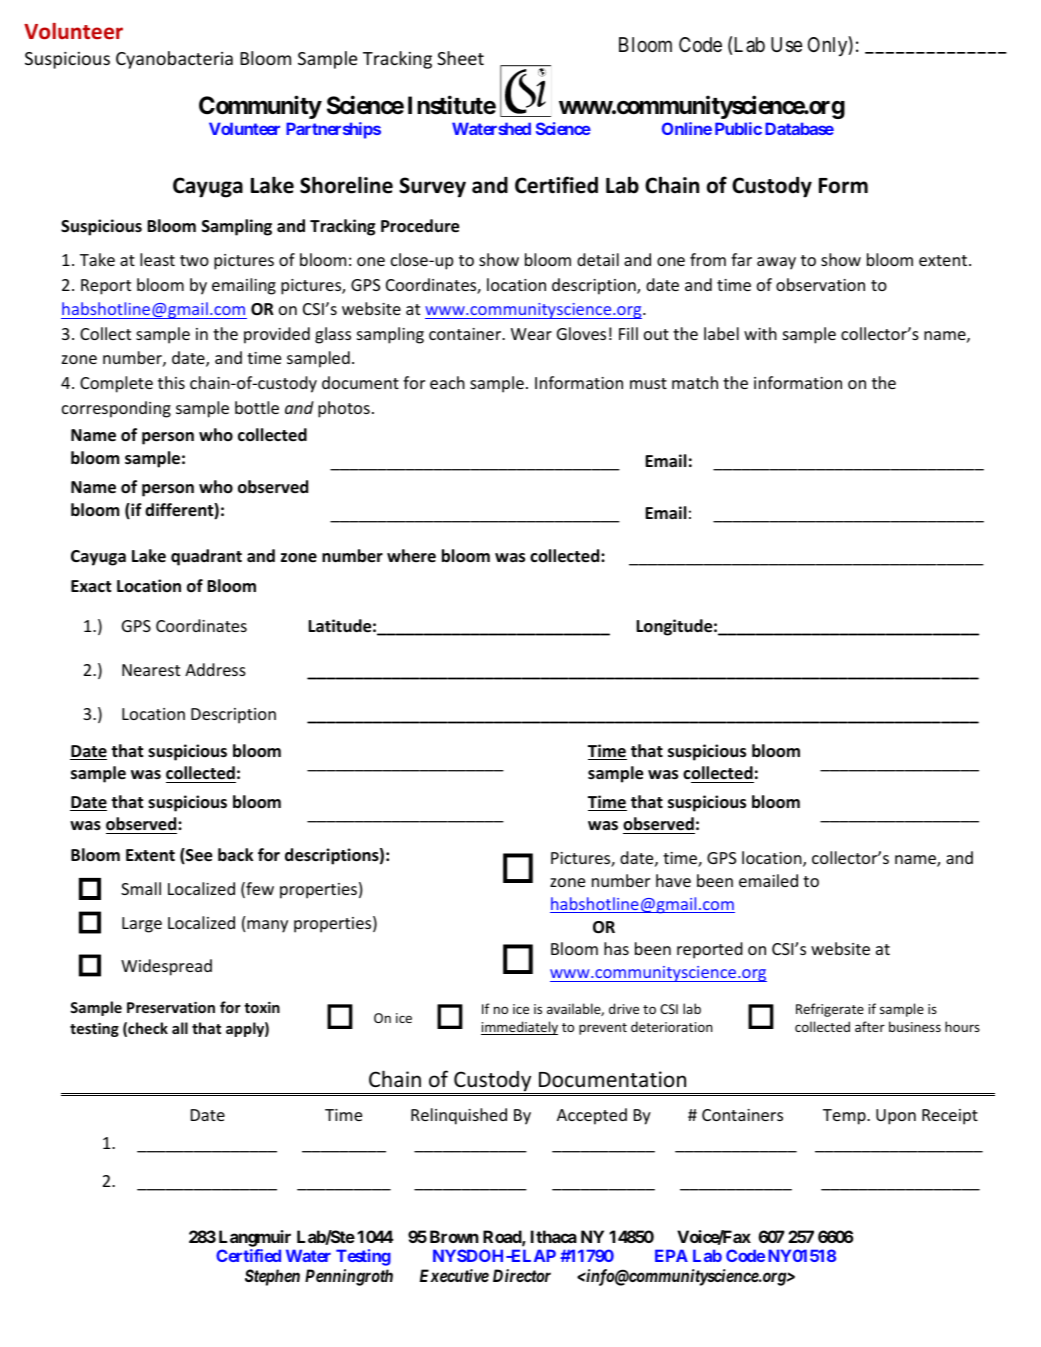 The height and width of the page is (1347, 1041). I want to click on after, so click(870, 1026).
